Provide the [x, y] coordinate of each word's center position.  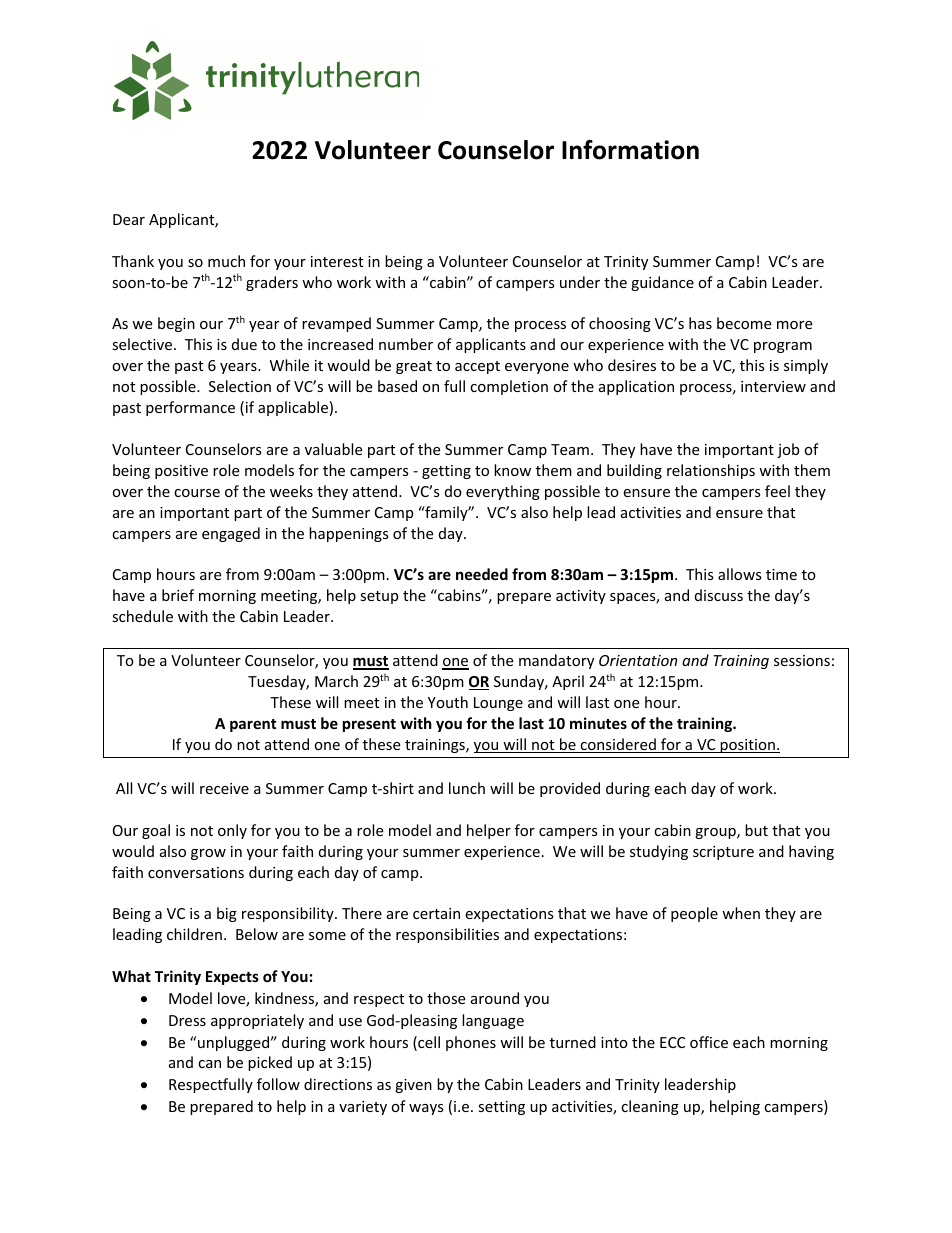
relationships [711, 471]
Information [630, 150]
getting [446, 472]
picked [270, 1063]
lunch [467, 788]
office [709, 1042]
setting [501, 1108]
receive [224, 788]
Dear [129, 219]
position [748, 746]
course [197, 493]
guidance [662, 283]
